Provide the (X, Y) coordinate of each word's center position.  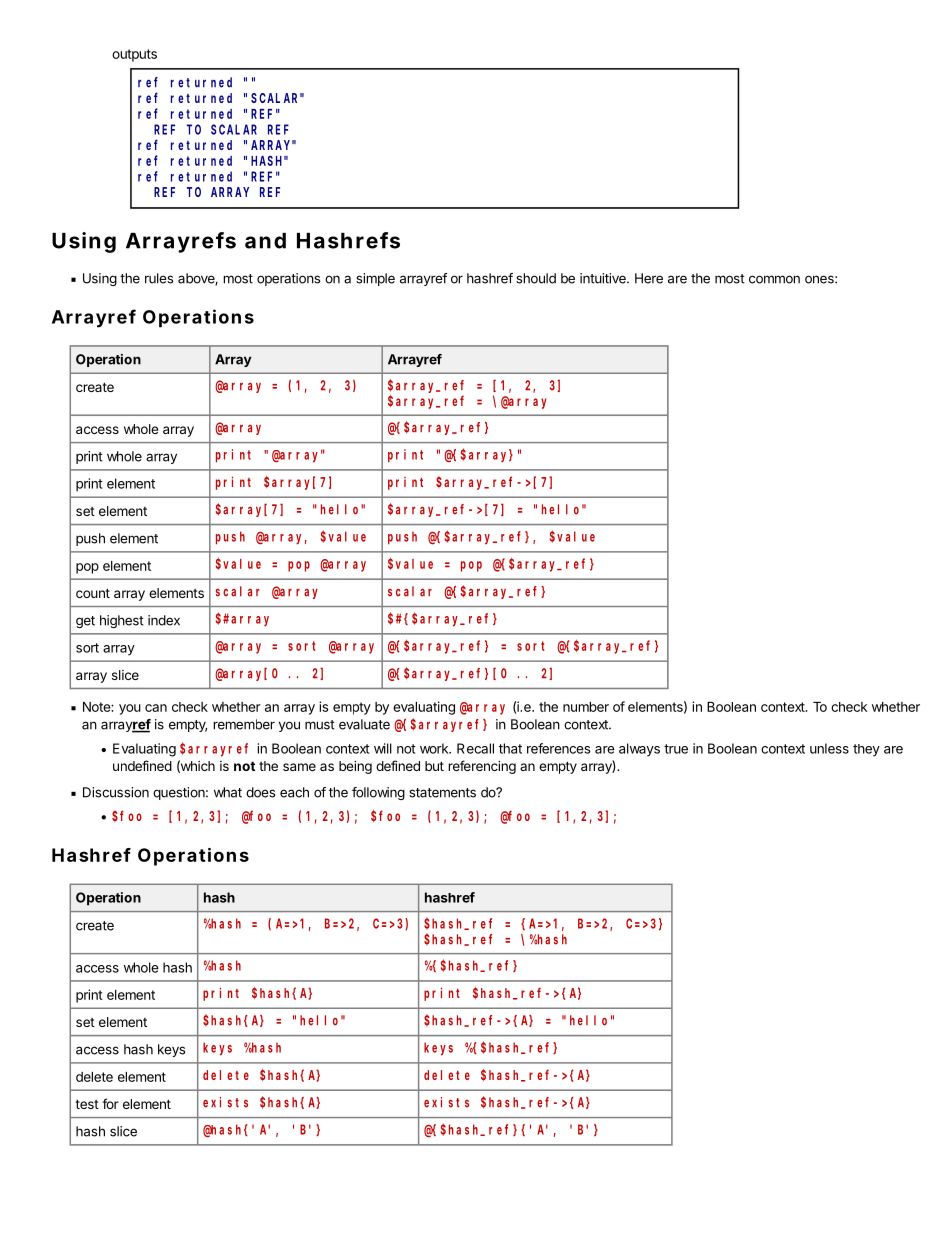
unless (829, 748)
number (586, 707)
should (536, 278)
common (774, 279)
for (110, 1103)
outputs (134, 55)
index (164, 620)
